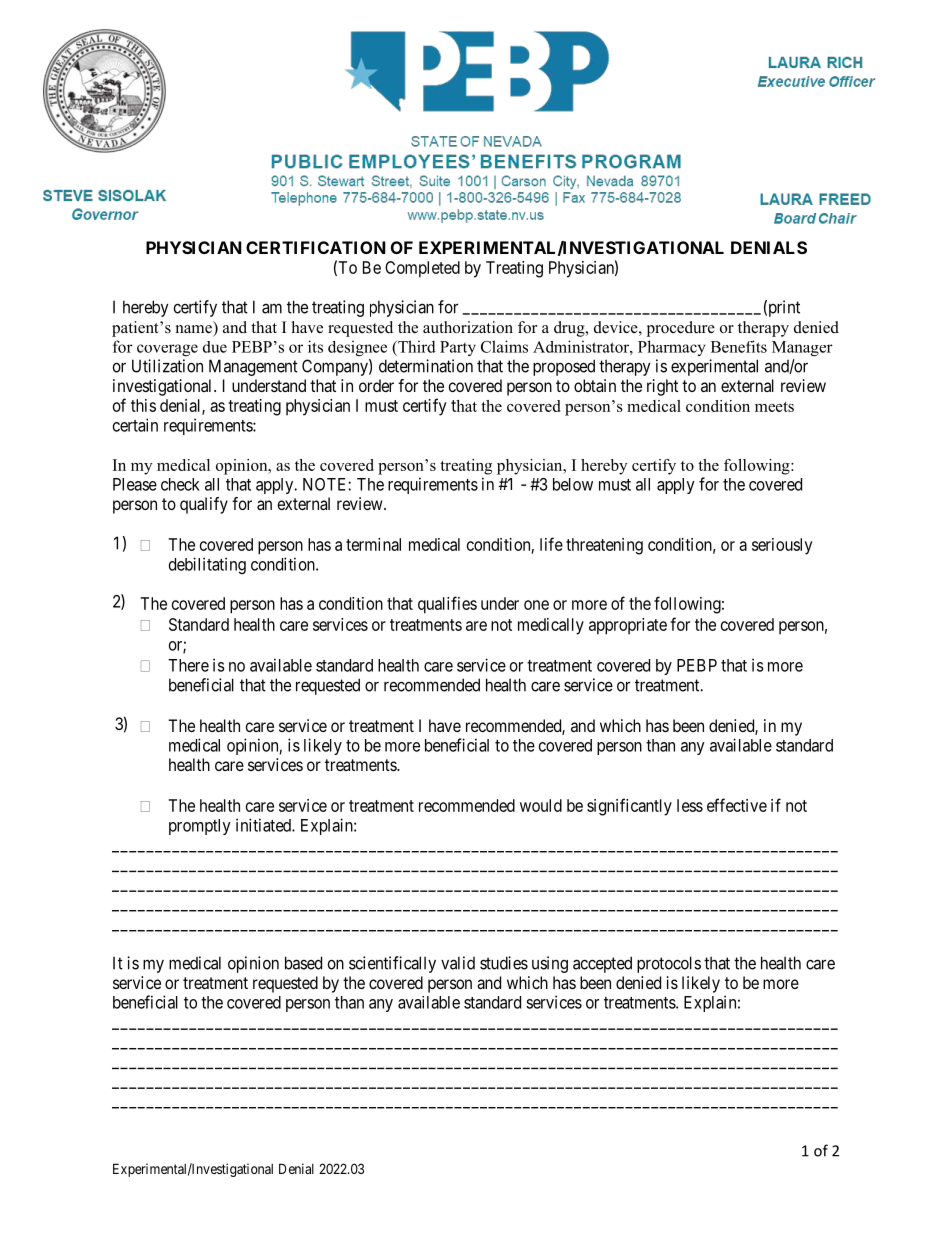  Describe the element at coordinates (541, 805) in the screenshot. I see `would` at that location.
